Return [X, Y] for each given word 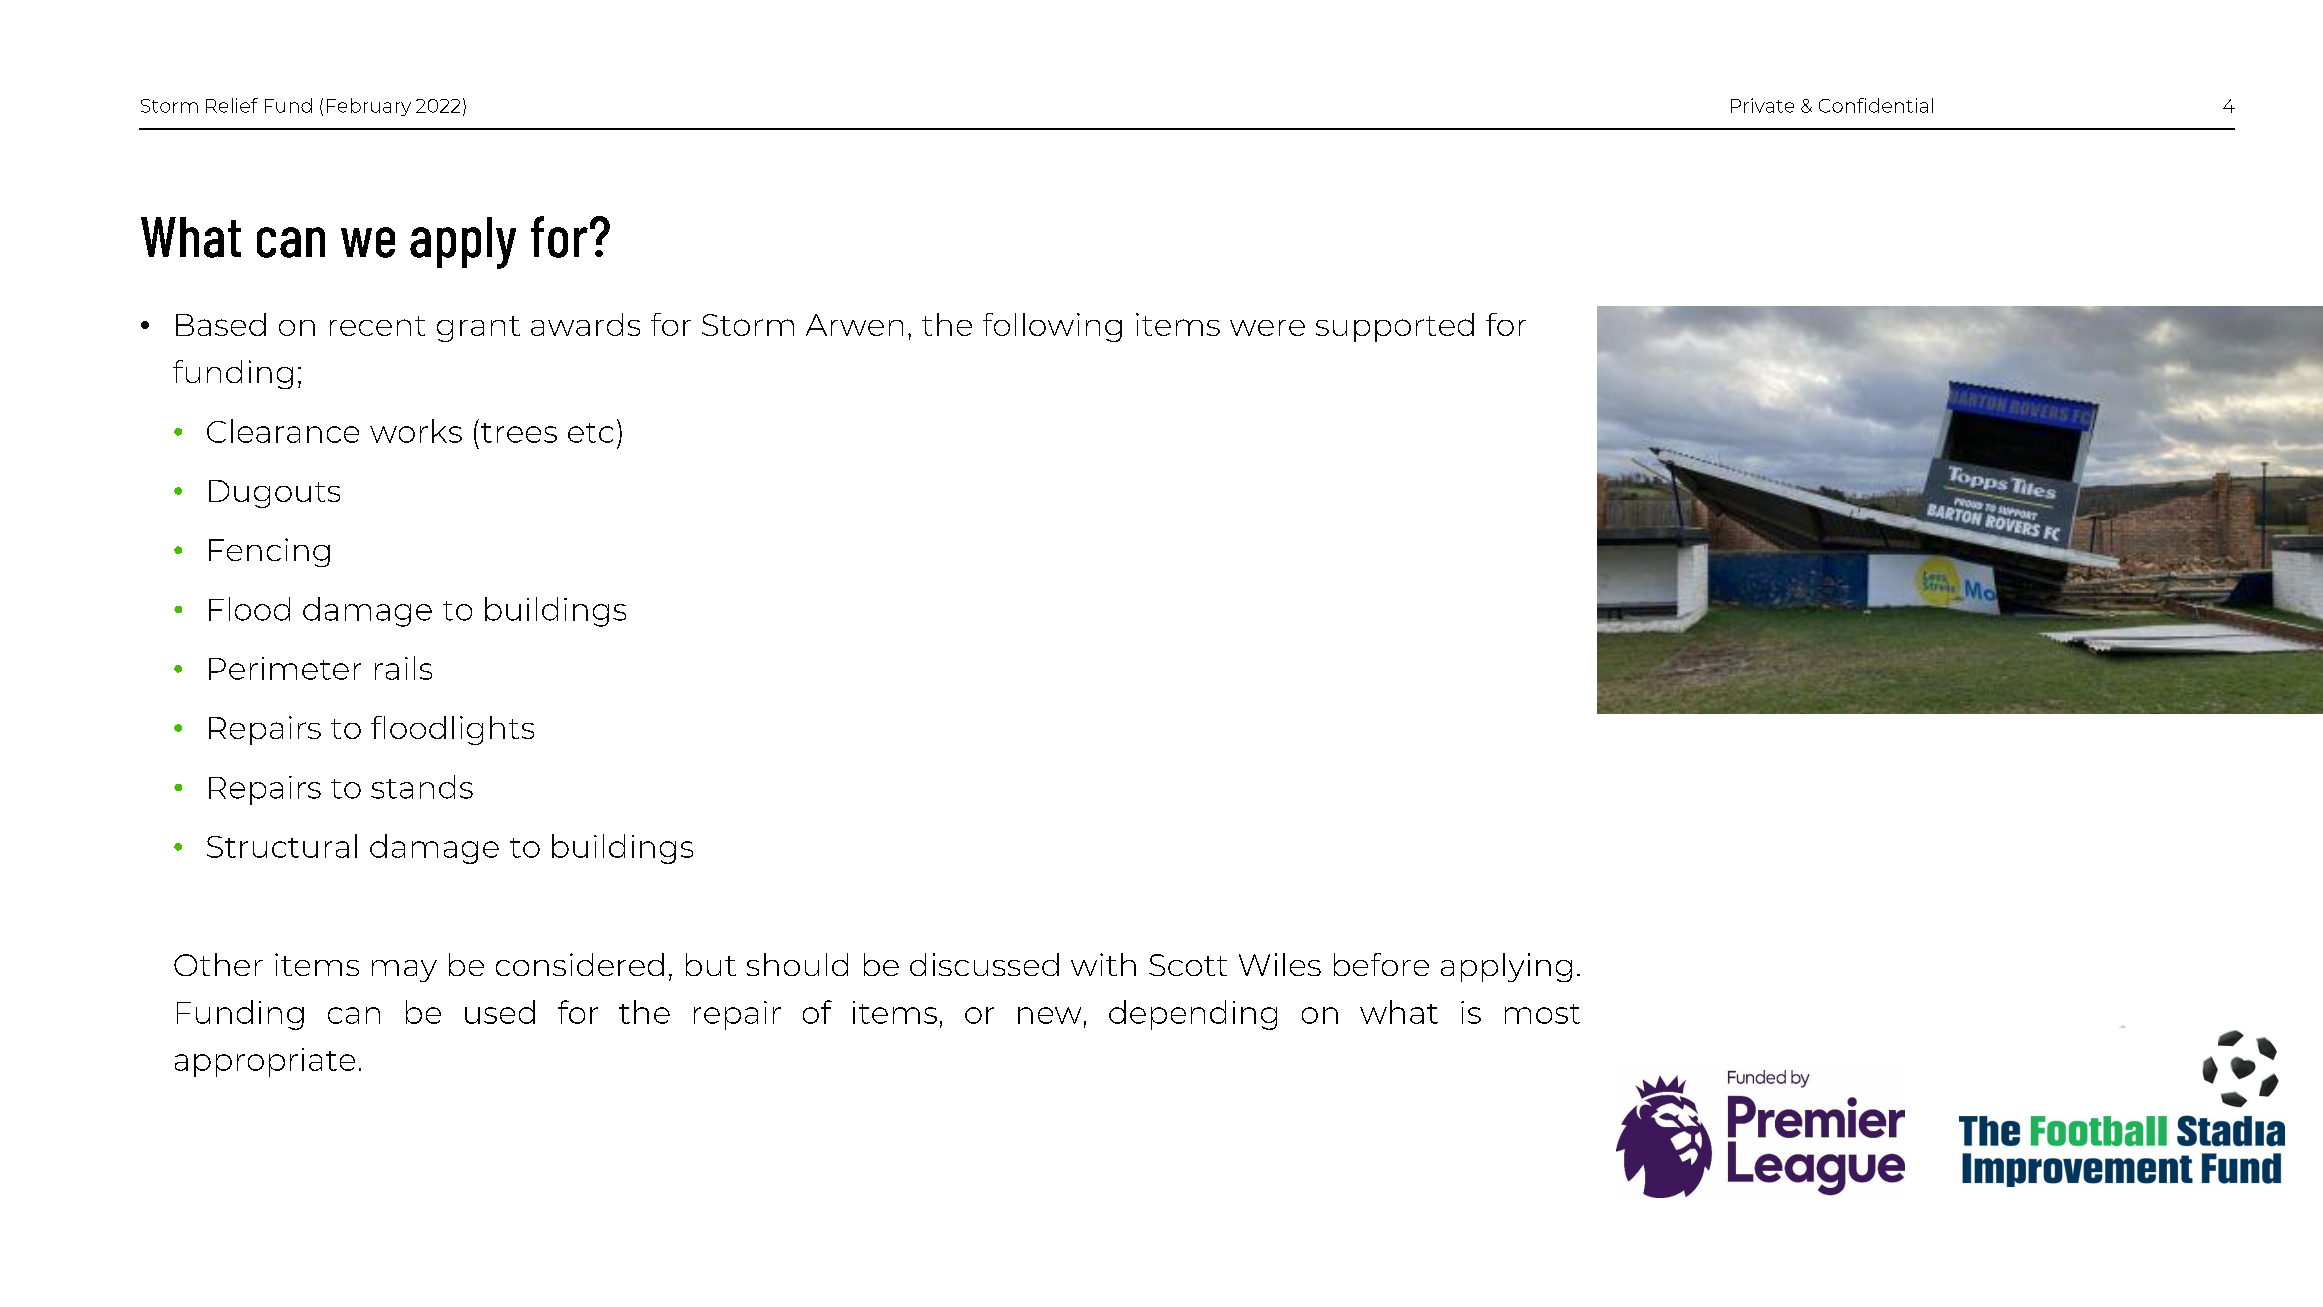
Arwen [854, 325]
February [369, 107]
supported [1395, 327]
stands [422, 787]
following [1052, 327]
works [416, 431]
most [1542, 1014]
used [500, 1012]
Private [1762, 105]
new [1049, 1015]
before [1381, 964]
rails [403, 668]
